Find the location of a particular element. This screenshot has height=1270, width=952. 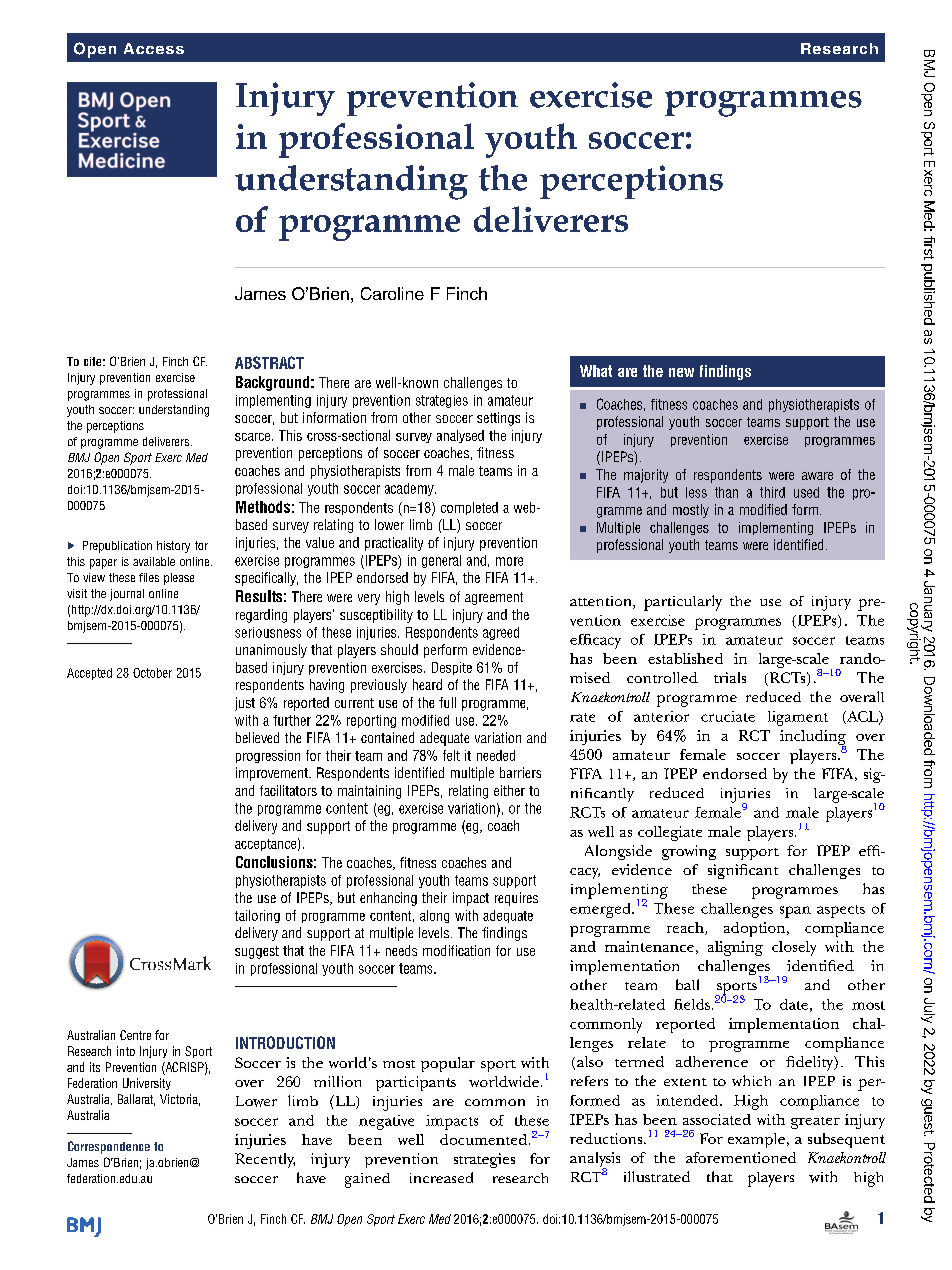

increased is located at coordinates (441, 1177).
